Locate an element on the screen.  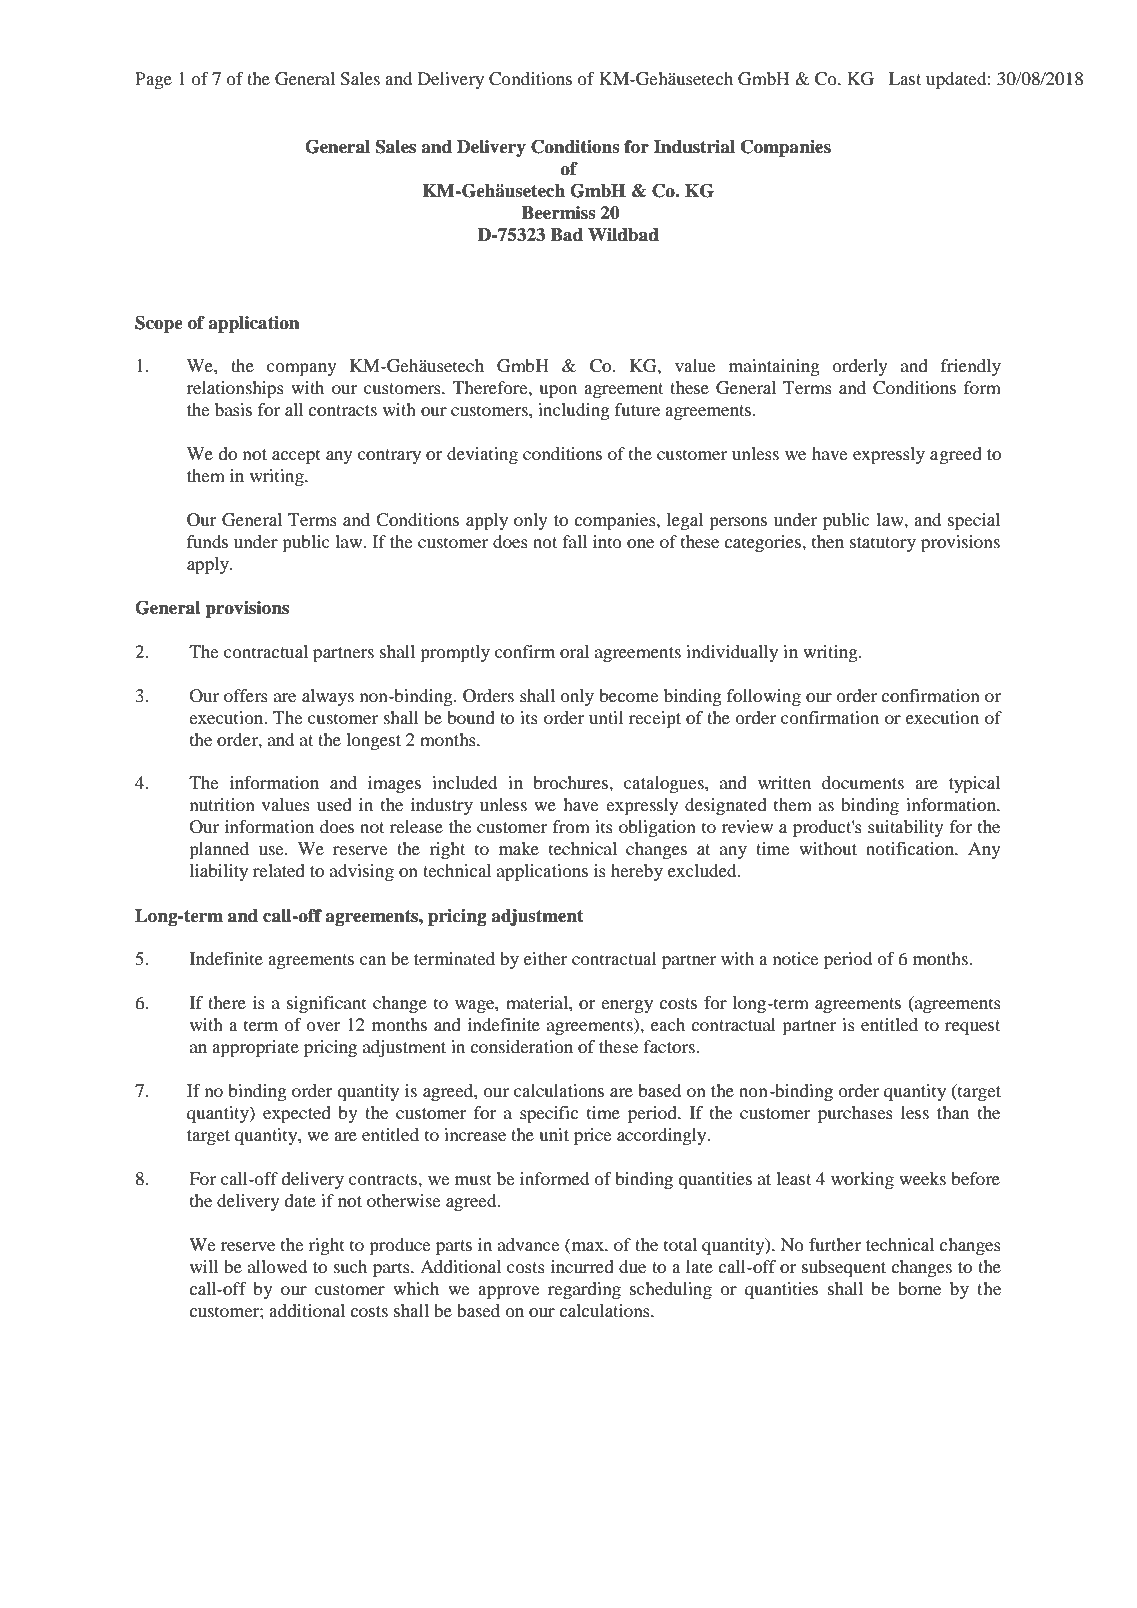
Page is located at coordinates (153, 80).
